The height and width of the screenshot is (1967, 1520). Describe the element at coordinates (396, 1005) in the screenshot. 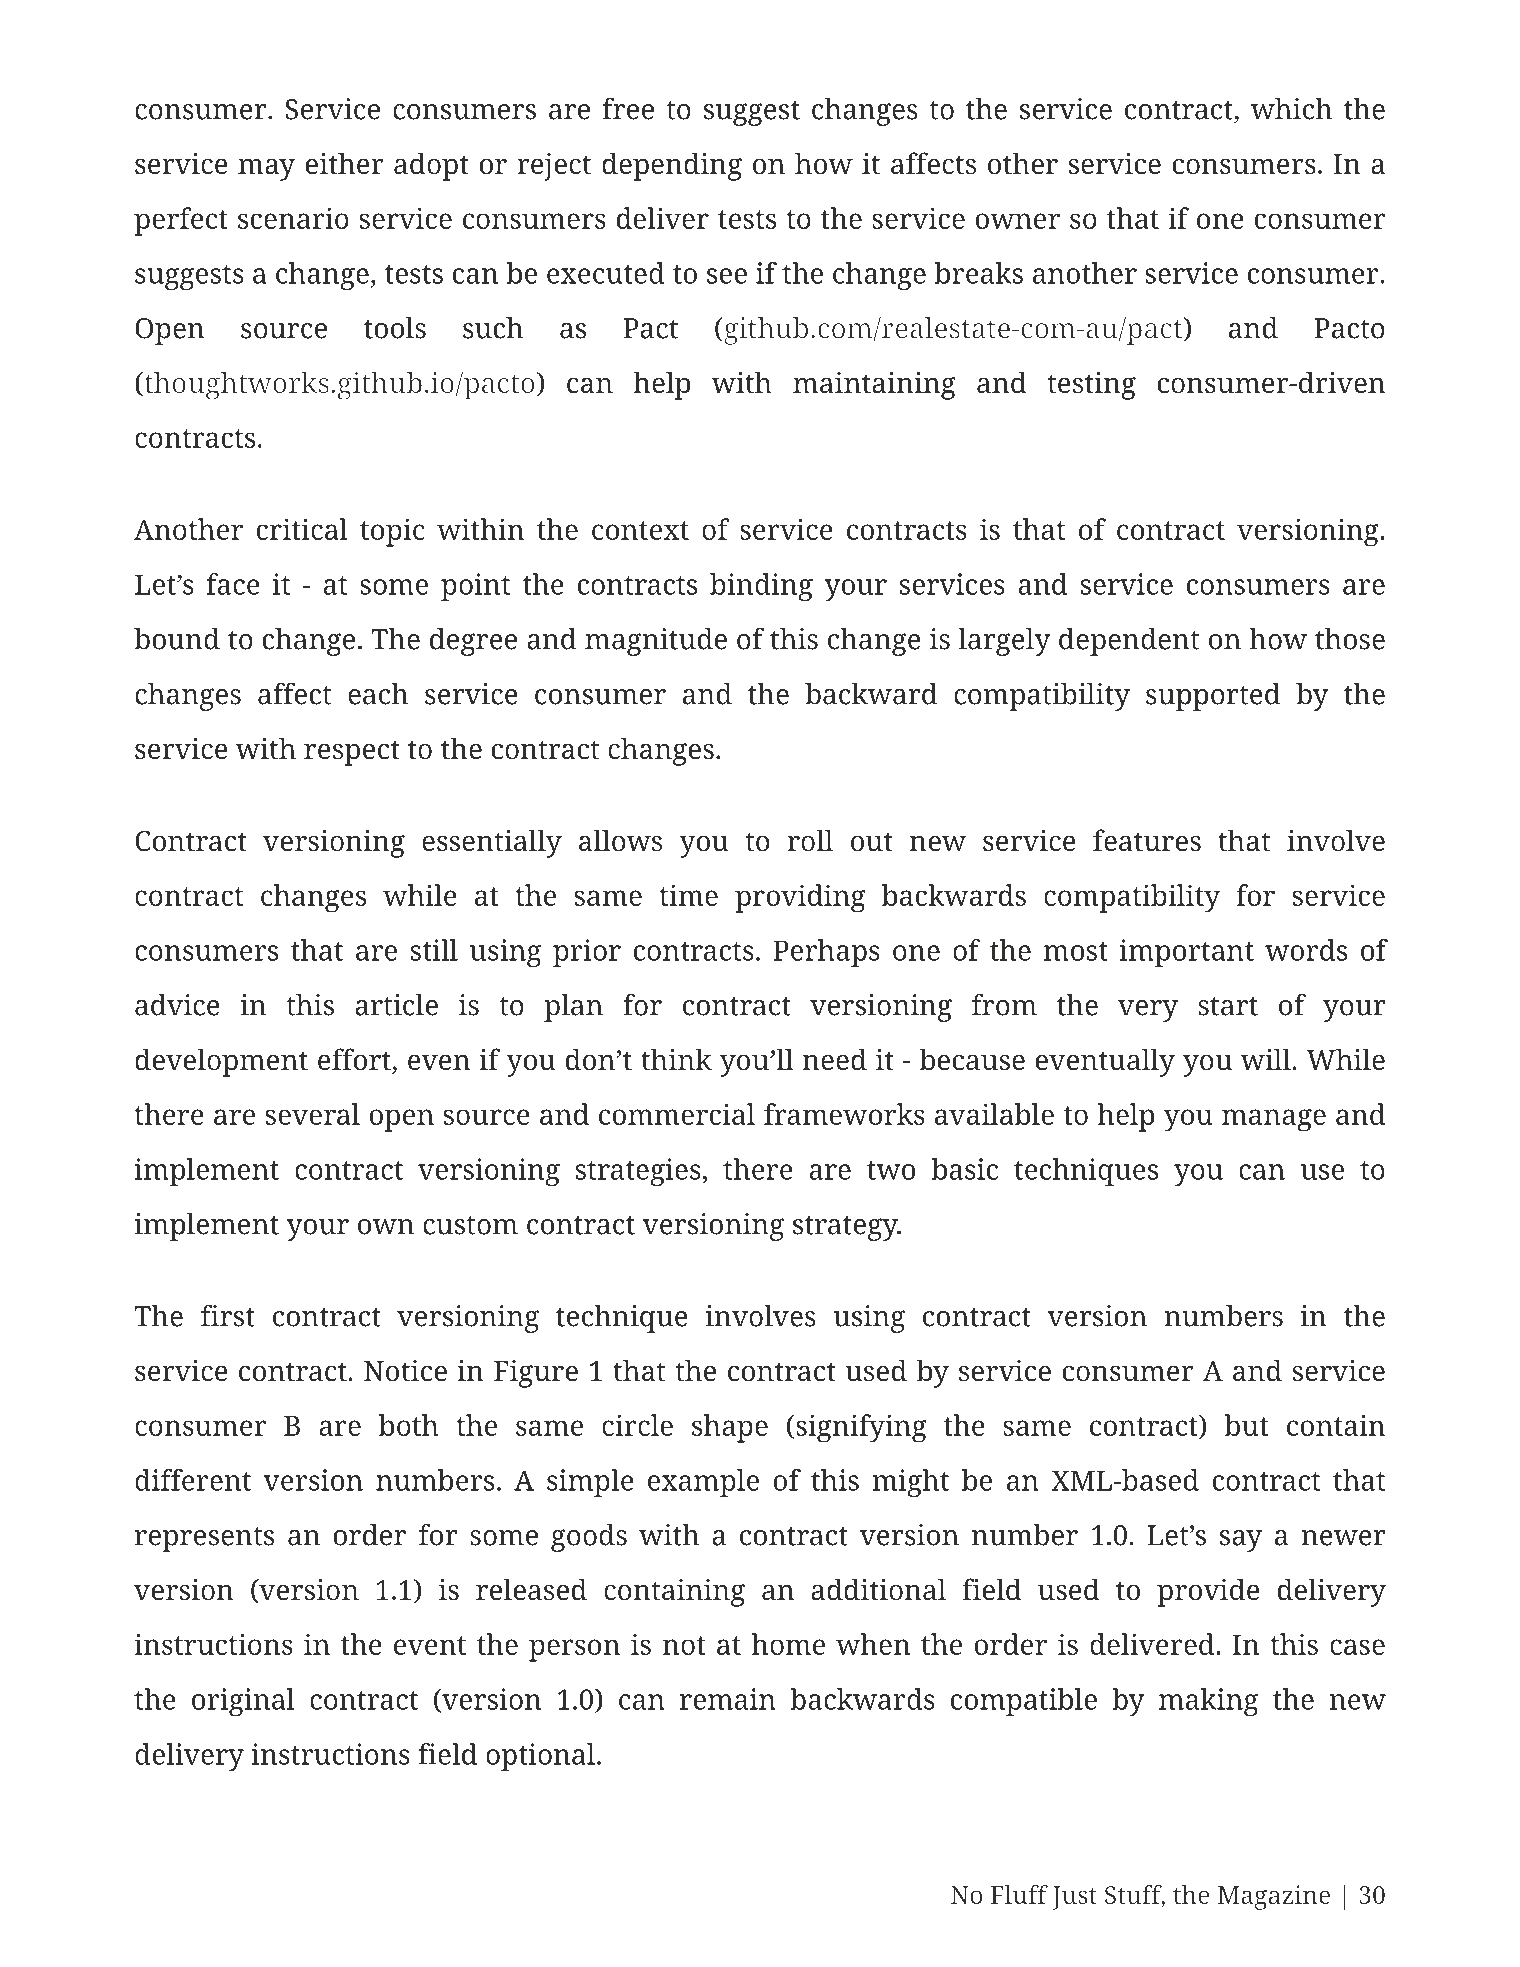

I see `article` at that location.
